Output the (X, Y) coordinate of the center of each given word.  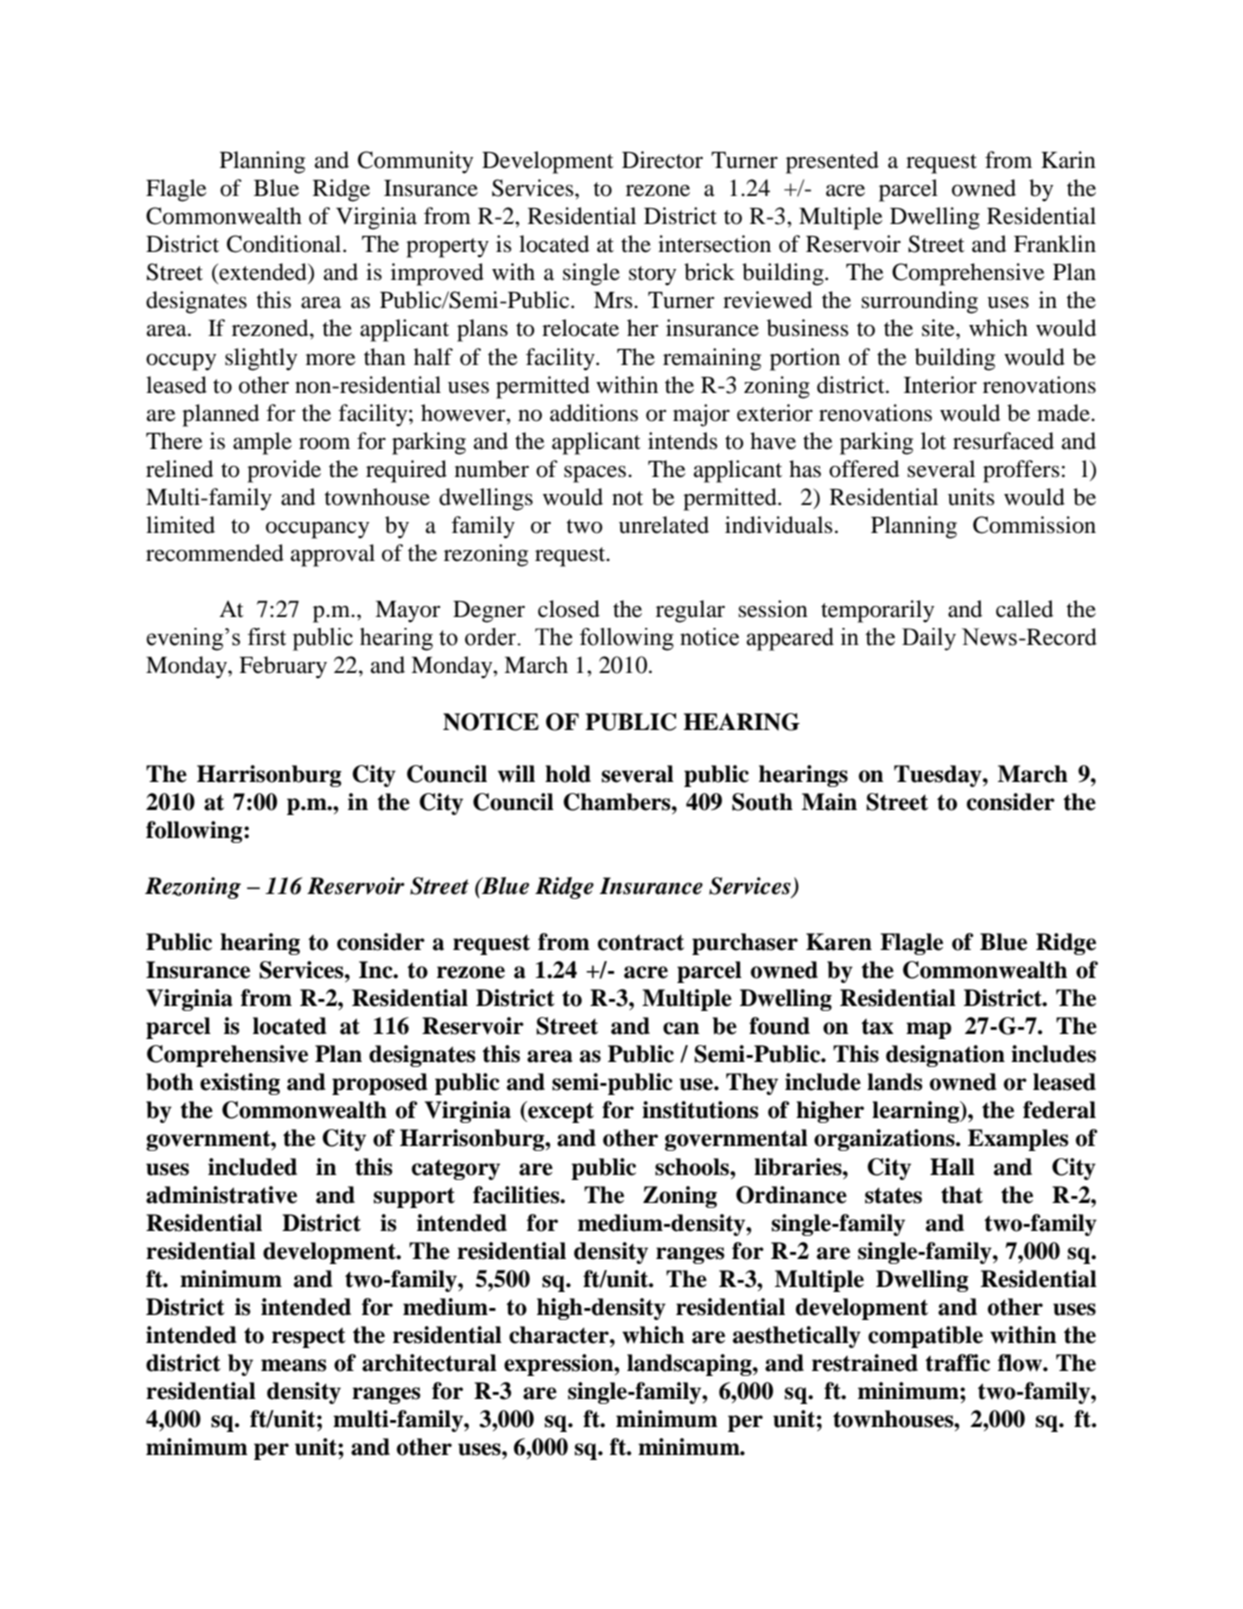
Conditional (285, 244)
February (283, 667)
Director (662, 160)
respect (309, 1338)
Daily (929, 639)
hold (568, 774)
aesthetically (797, 1337)
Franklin (1055, 244)
